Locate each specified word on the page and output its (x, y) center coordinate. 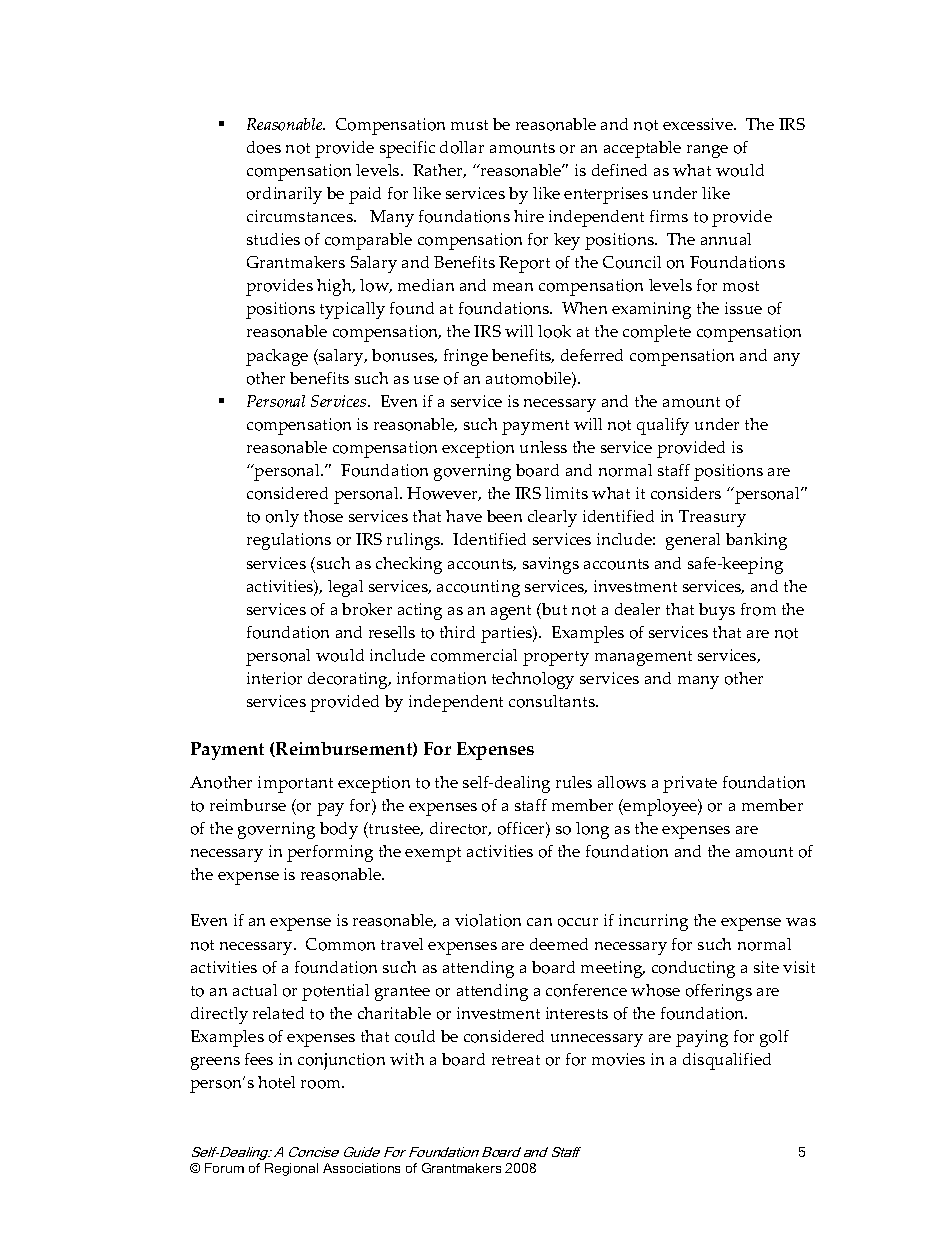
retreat (516, 1060)
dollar (462, 147)
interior (274, 678)
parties (508, 634)
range (707, 151)
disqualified (727, 1061)
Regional (291, 1169)
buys (717, 611)
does (264, 147)
